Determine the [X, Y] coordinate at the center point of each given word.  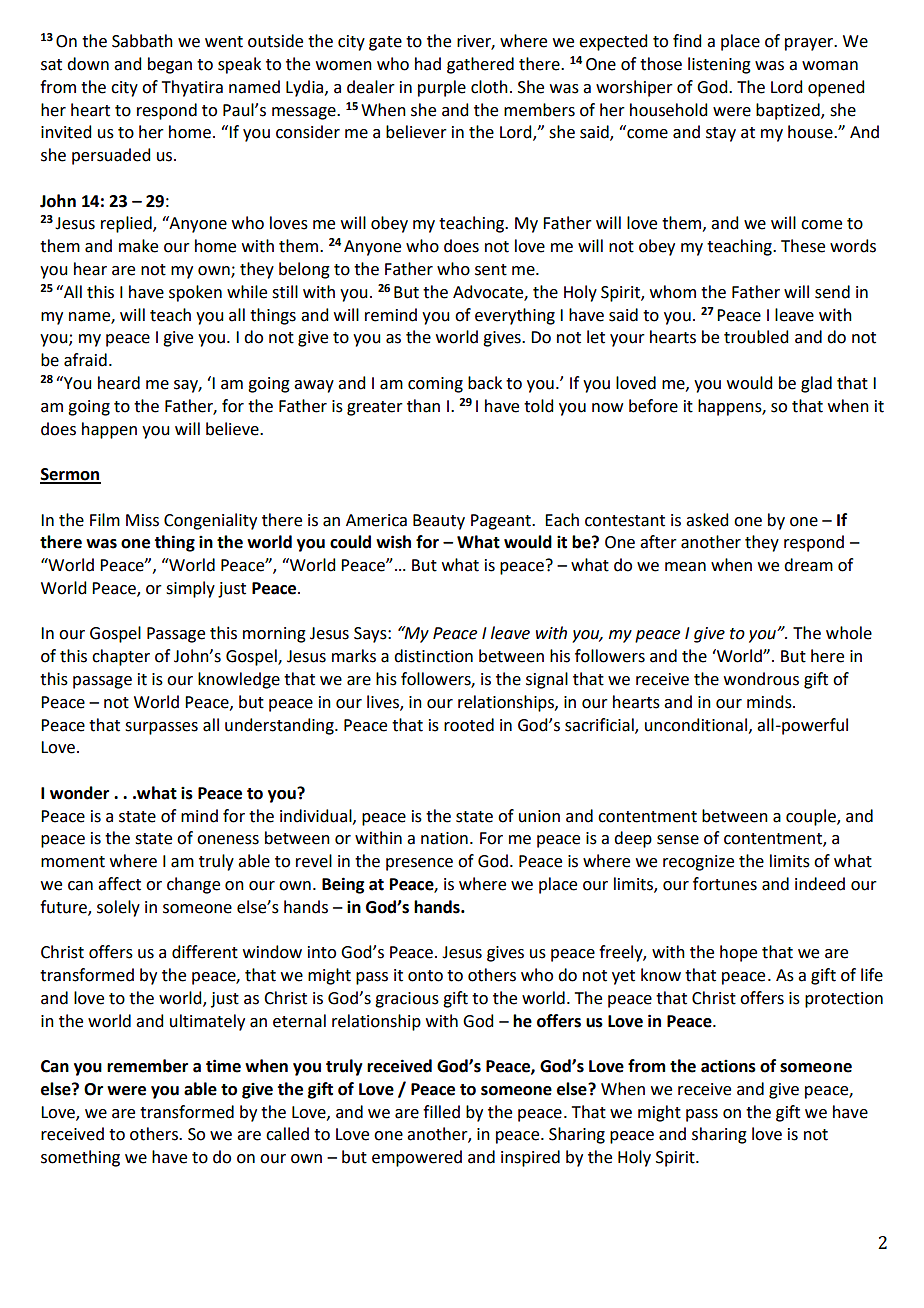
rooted [469, 725]
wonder [79, 793]
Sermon [70, 475]
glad [816, 384]
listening [719, 65]
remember [147, 1066]
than [423, 406]
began [170, 65]
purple [442, 88]
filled [441, 1112]
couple [812, 817]
